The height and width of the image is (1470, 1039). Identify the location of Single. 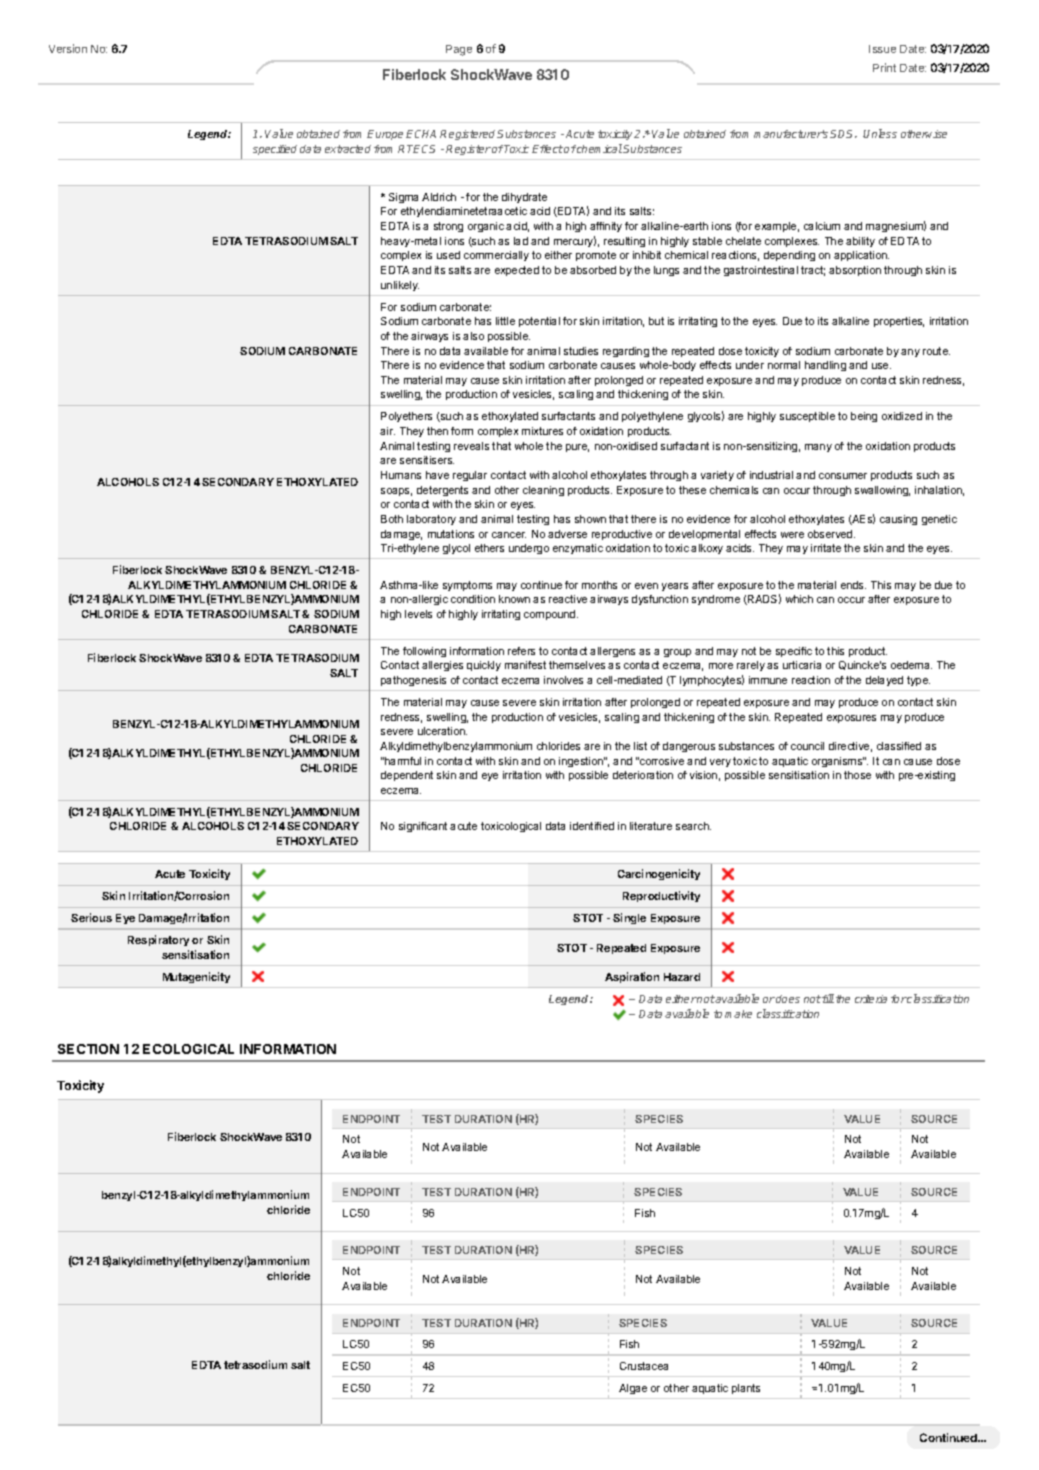
(629, 918).
